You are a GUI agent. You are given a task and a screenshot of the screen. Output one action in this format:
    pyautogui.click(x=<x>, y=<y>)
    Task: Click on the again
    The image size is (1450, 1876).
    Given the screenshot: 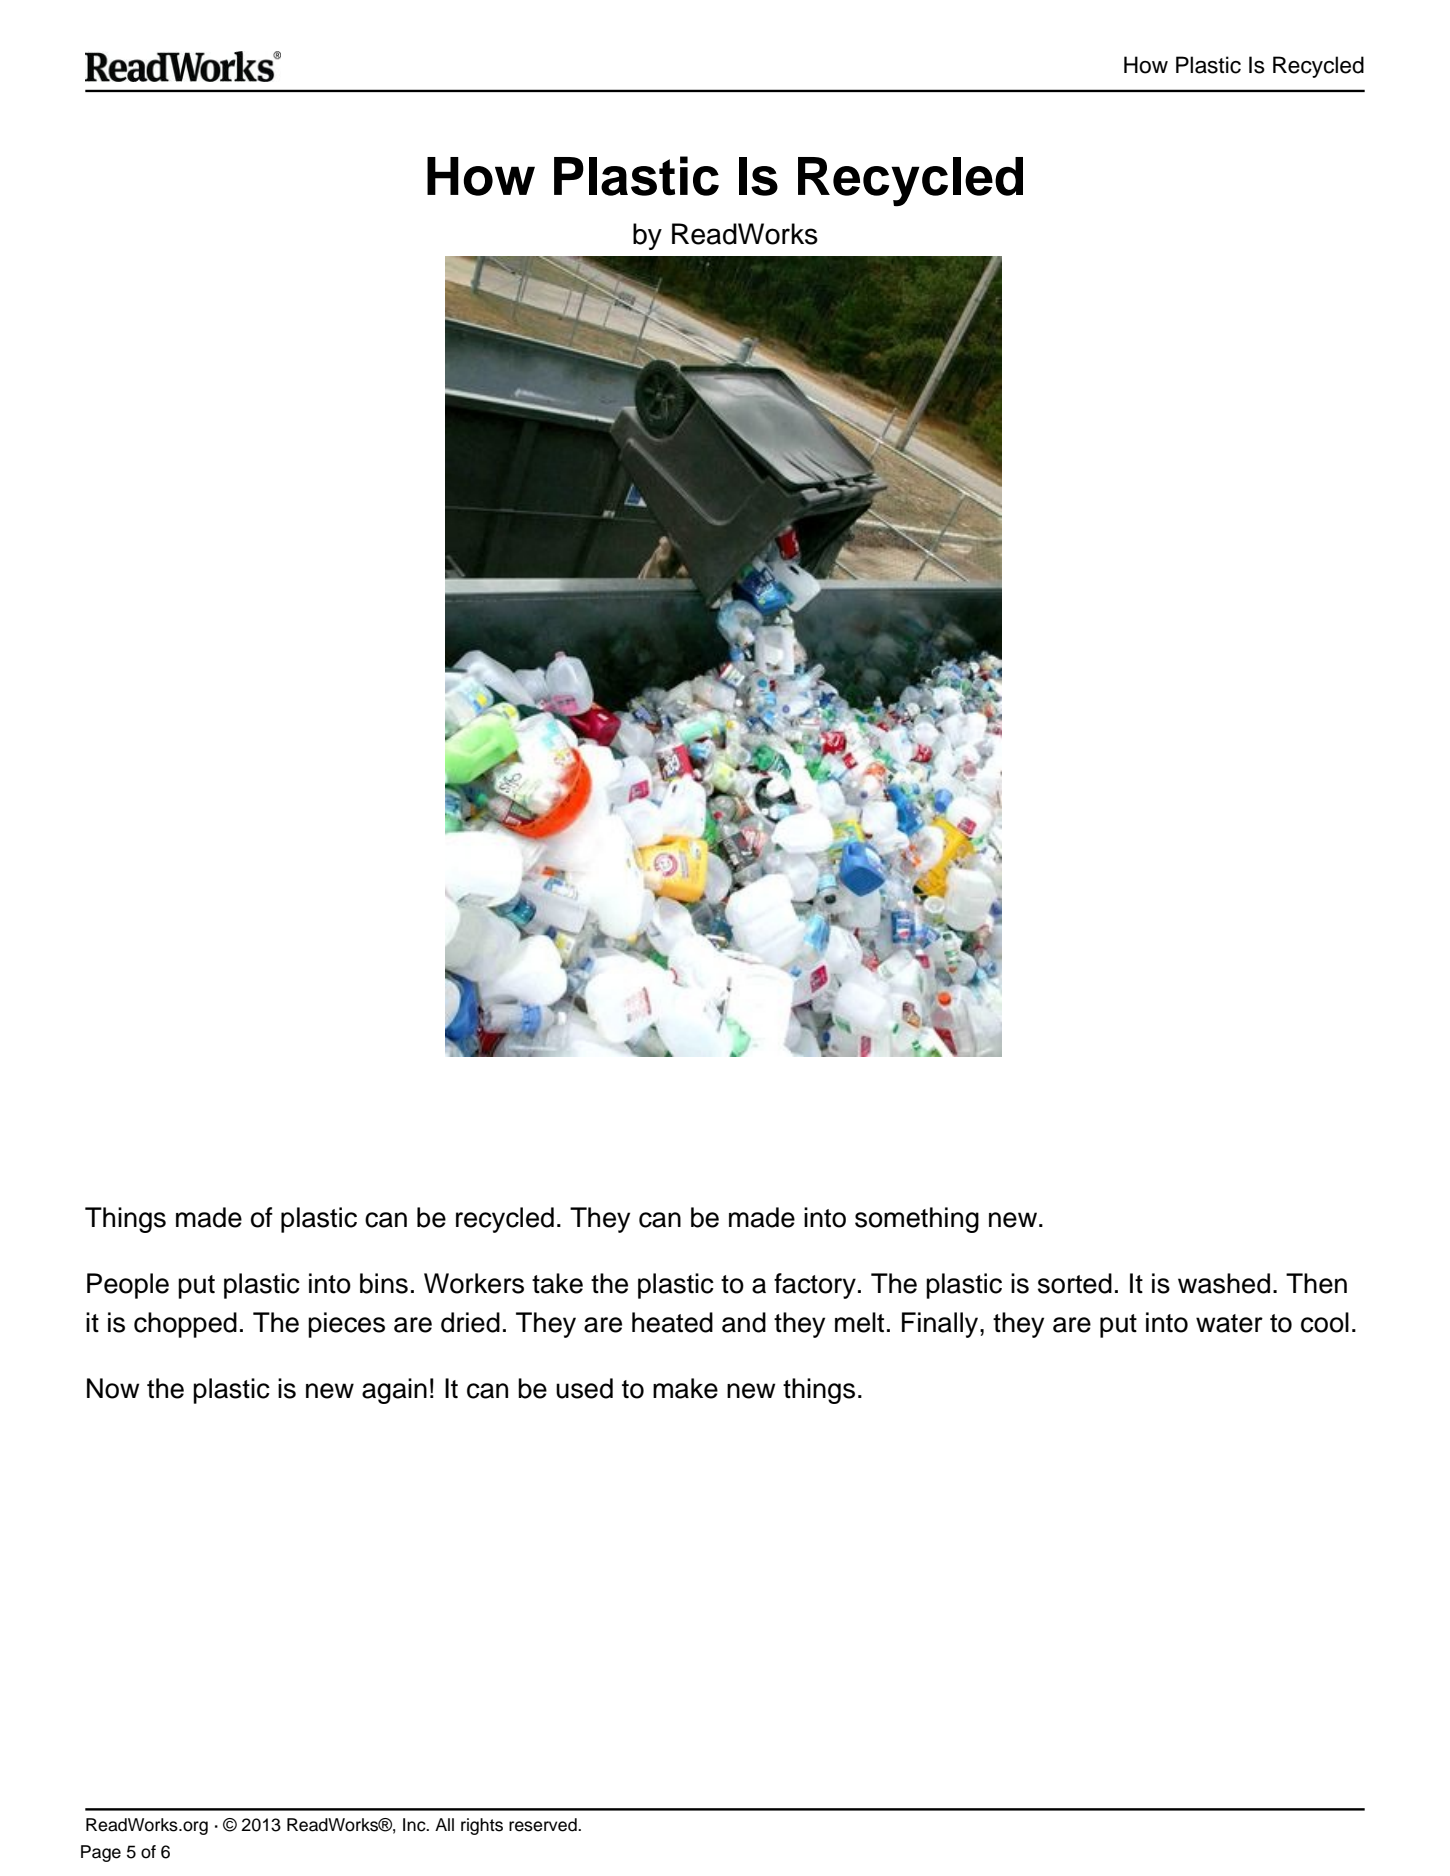 What is the action you would take?
    pyautogui.click(x=394, y=1391)
